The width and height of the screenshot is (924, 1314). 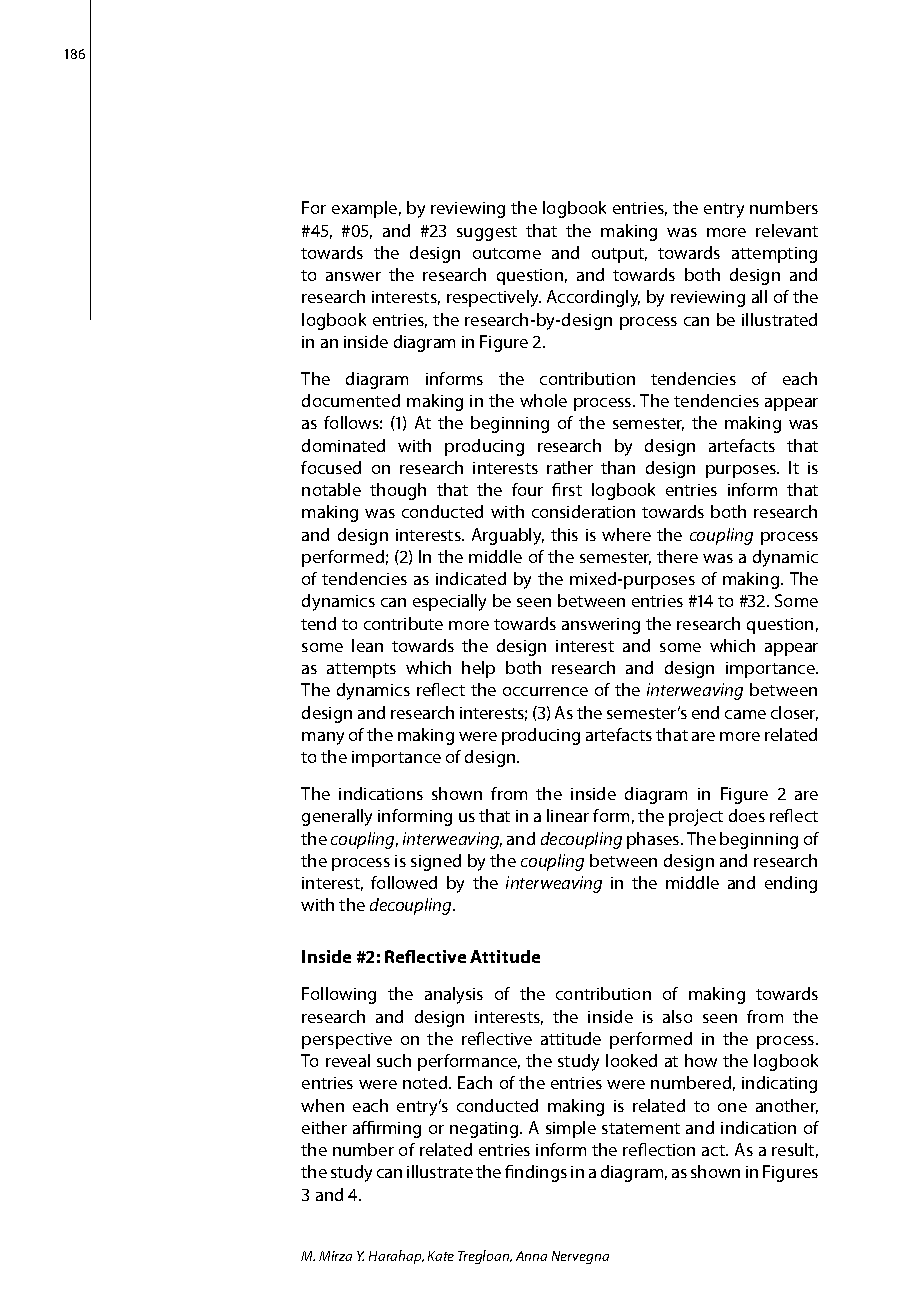 I want to click on attempting, so click(x=774, y=255).
